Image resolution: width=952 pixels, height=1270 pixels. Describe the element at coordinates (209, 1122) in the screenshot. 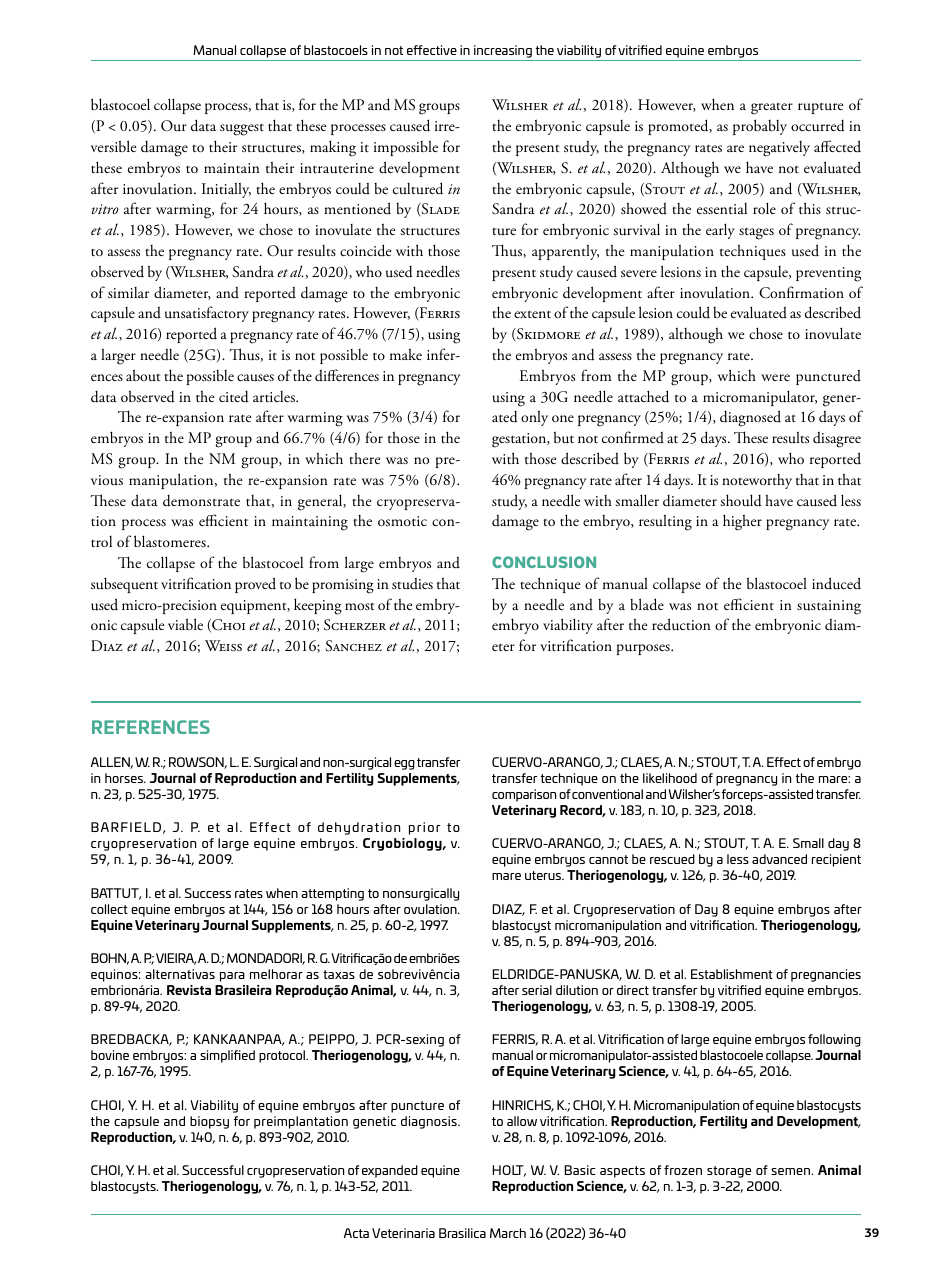

I see `biopsy` at that location.
